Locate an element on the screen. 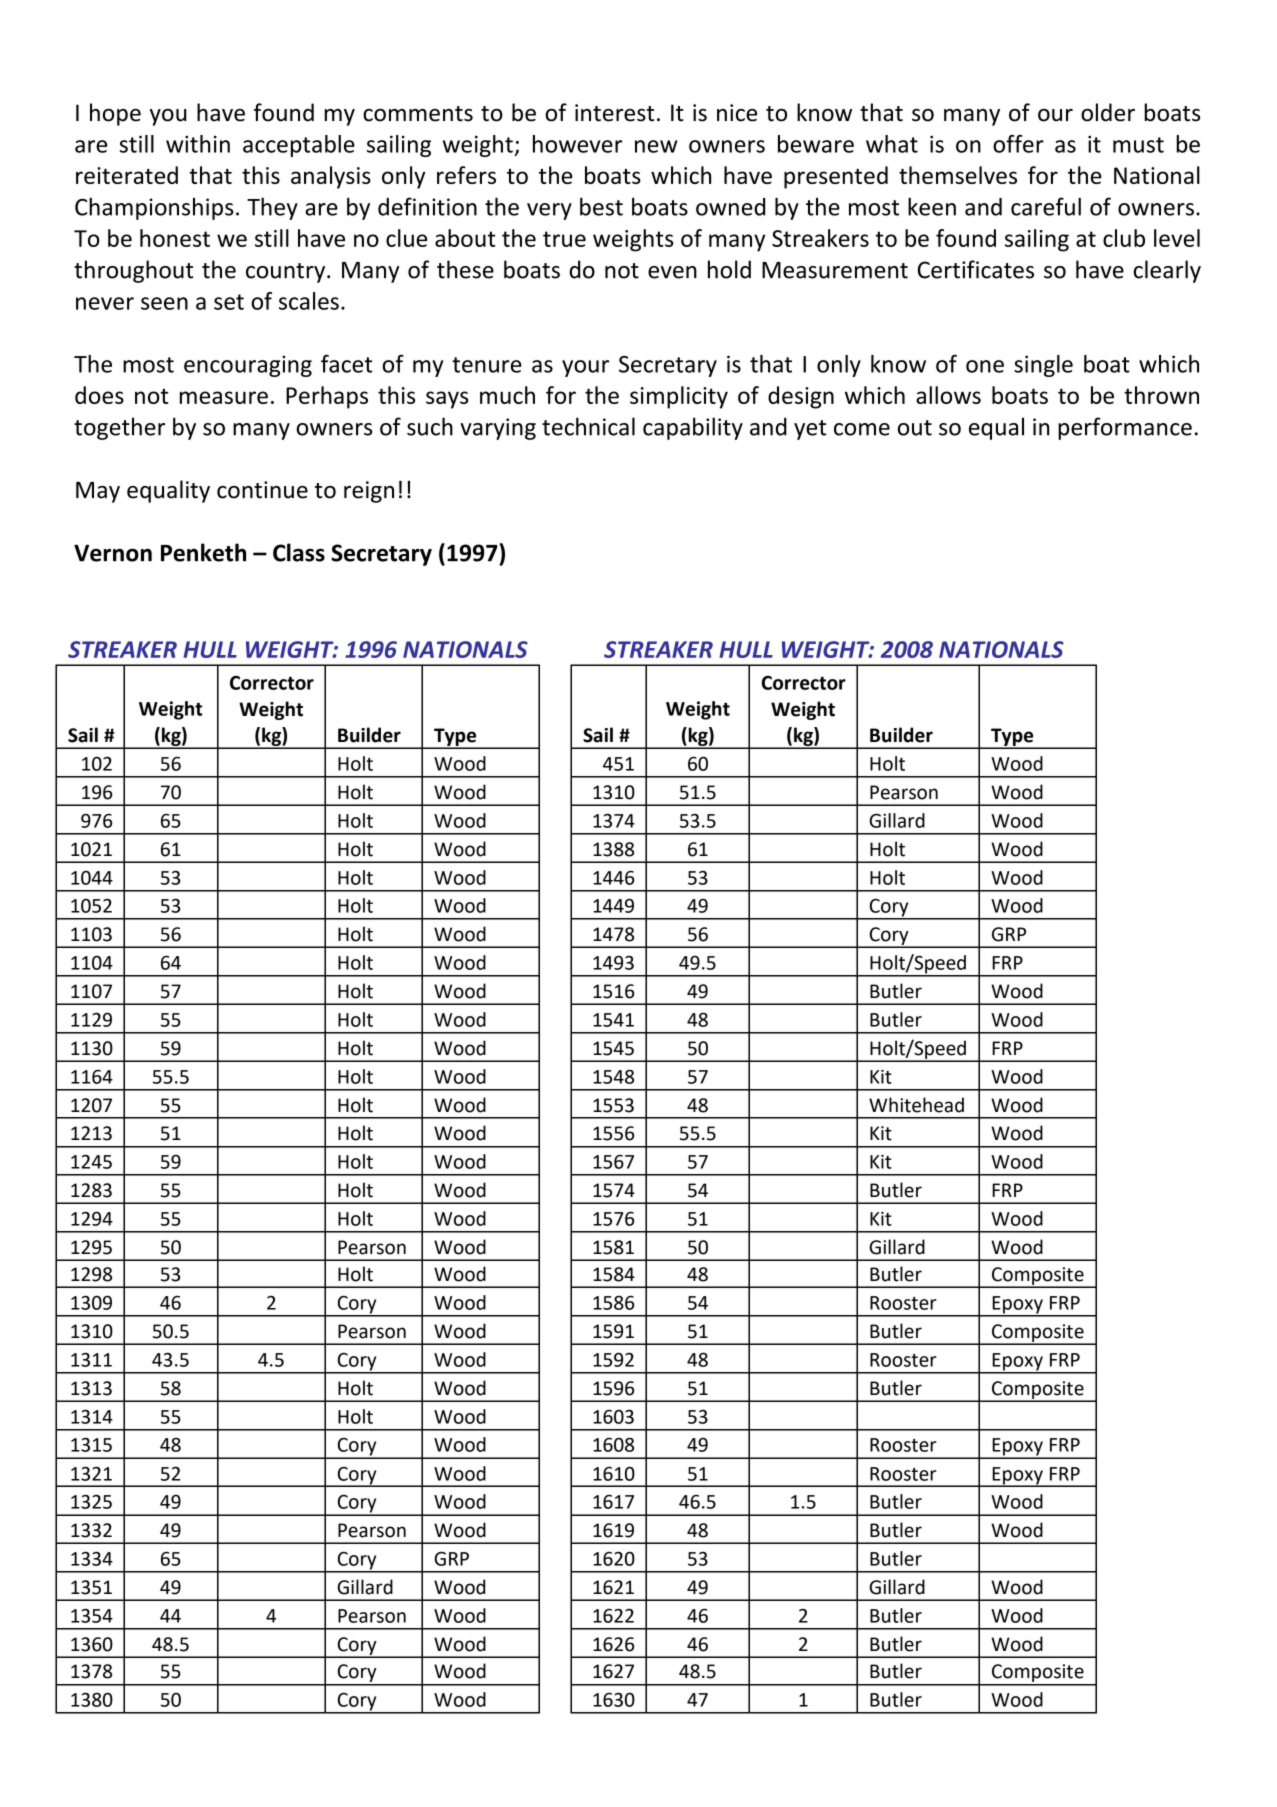 This screenshot has width=1277, height=1807. within is located at coordinates (198, 144).
